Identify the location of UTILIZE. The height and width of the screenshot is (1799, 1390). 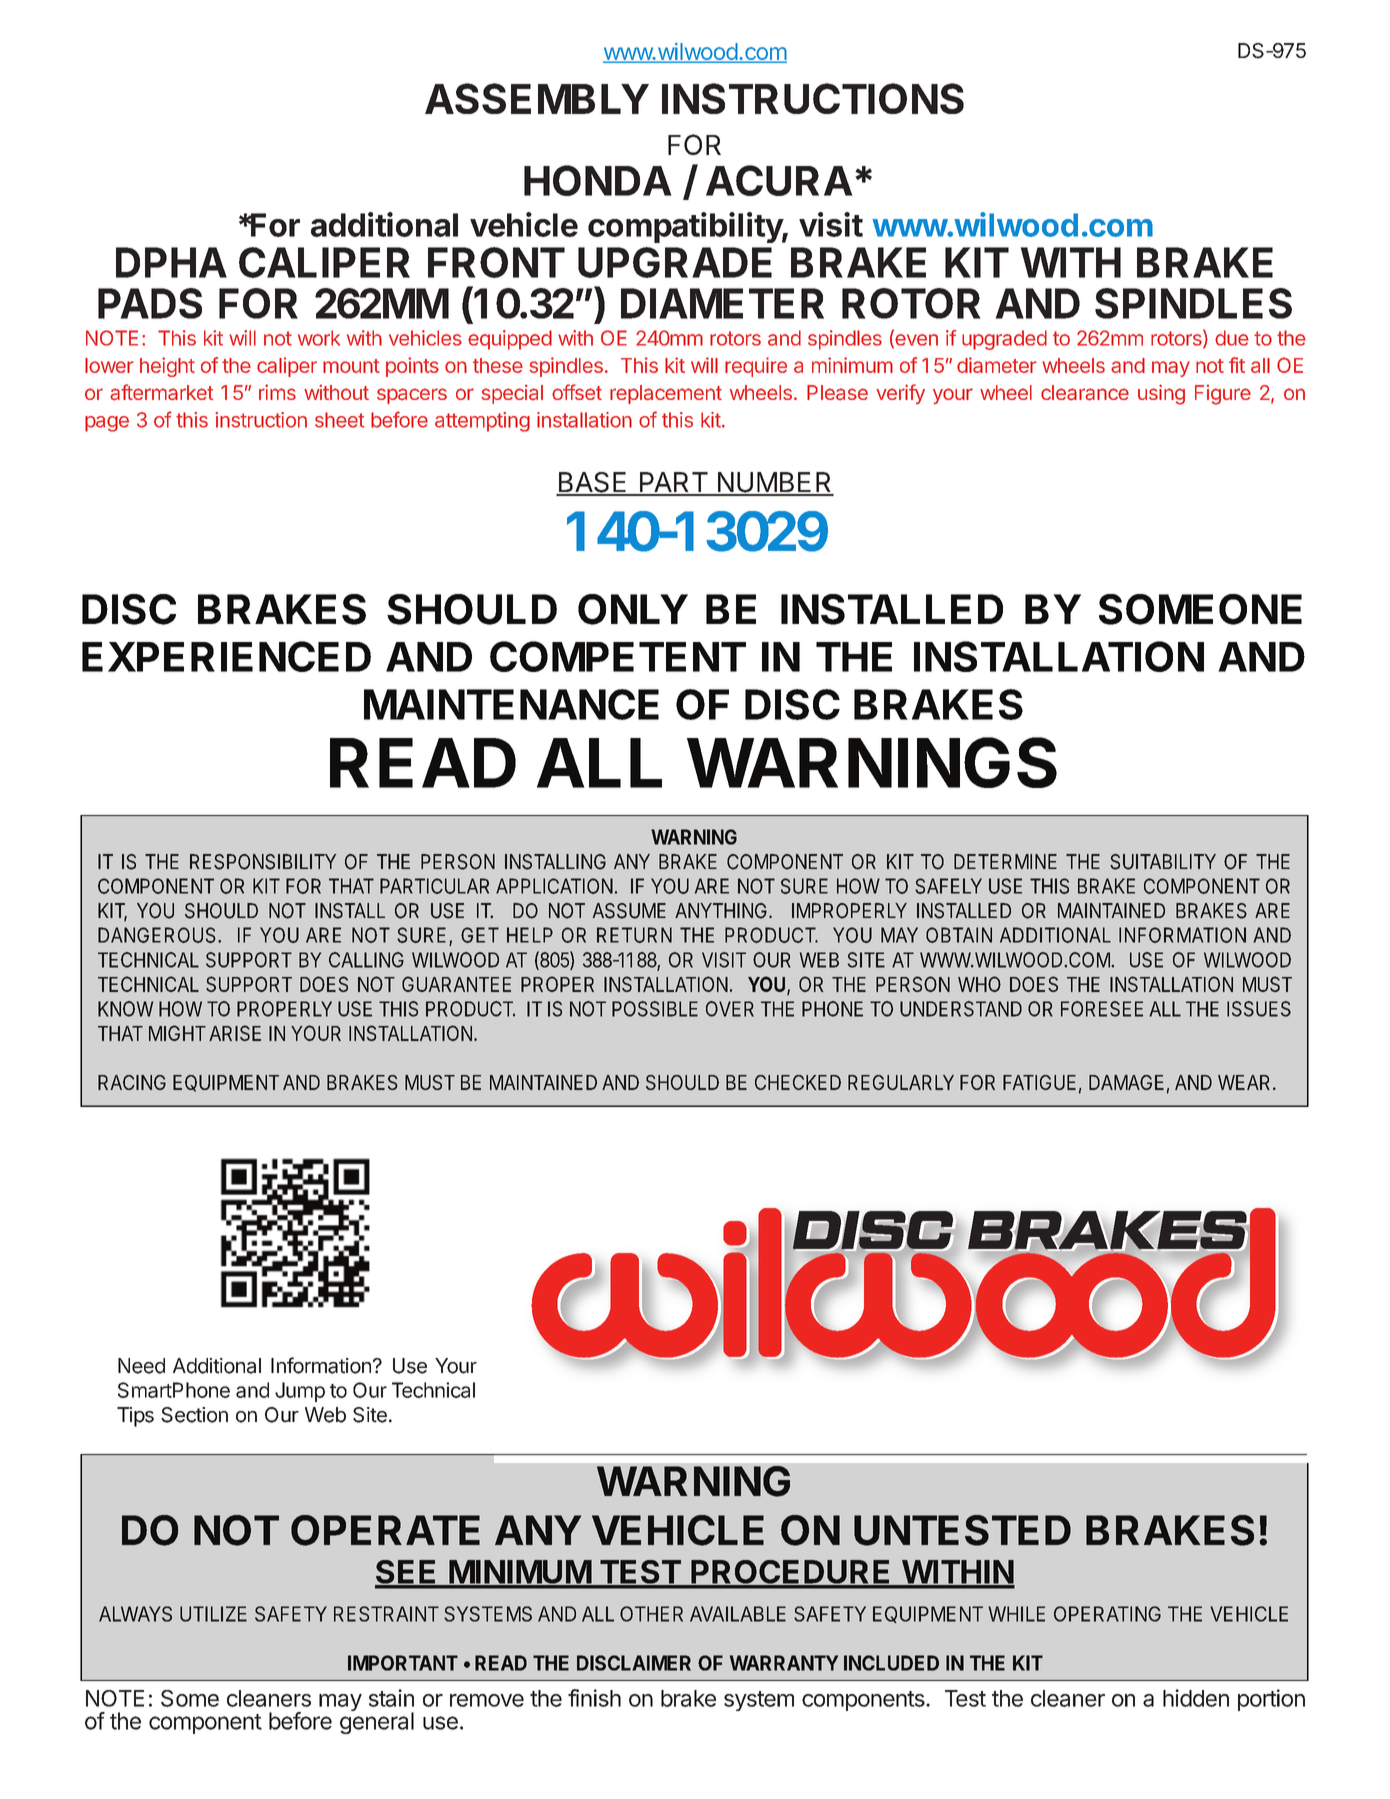
(213, 1614).
